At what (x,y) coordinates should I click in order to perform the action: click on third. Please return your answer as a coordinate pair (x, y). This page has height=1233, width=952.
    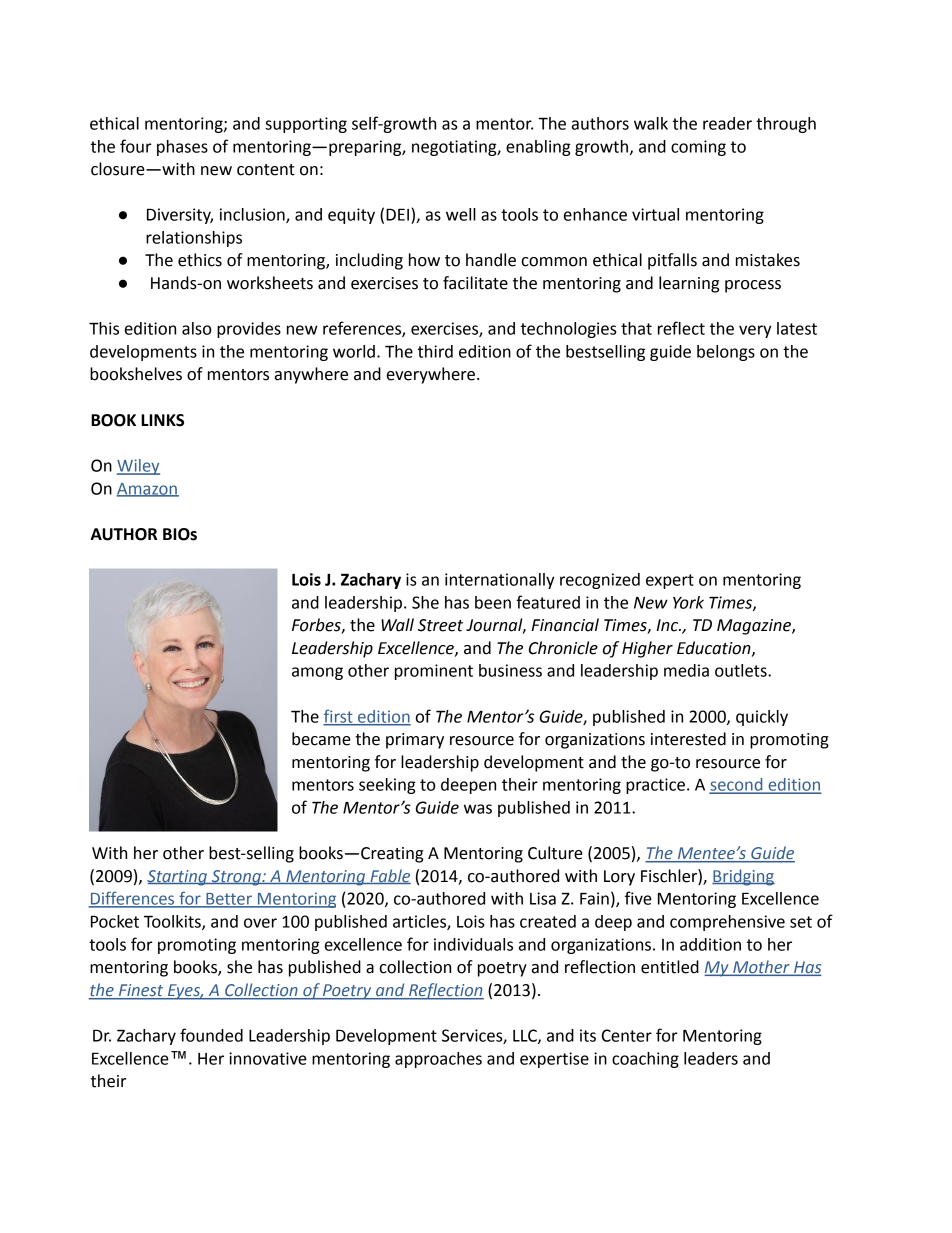
    Looking at the image, I should click on (435, 351).
